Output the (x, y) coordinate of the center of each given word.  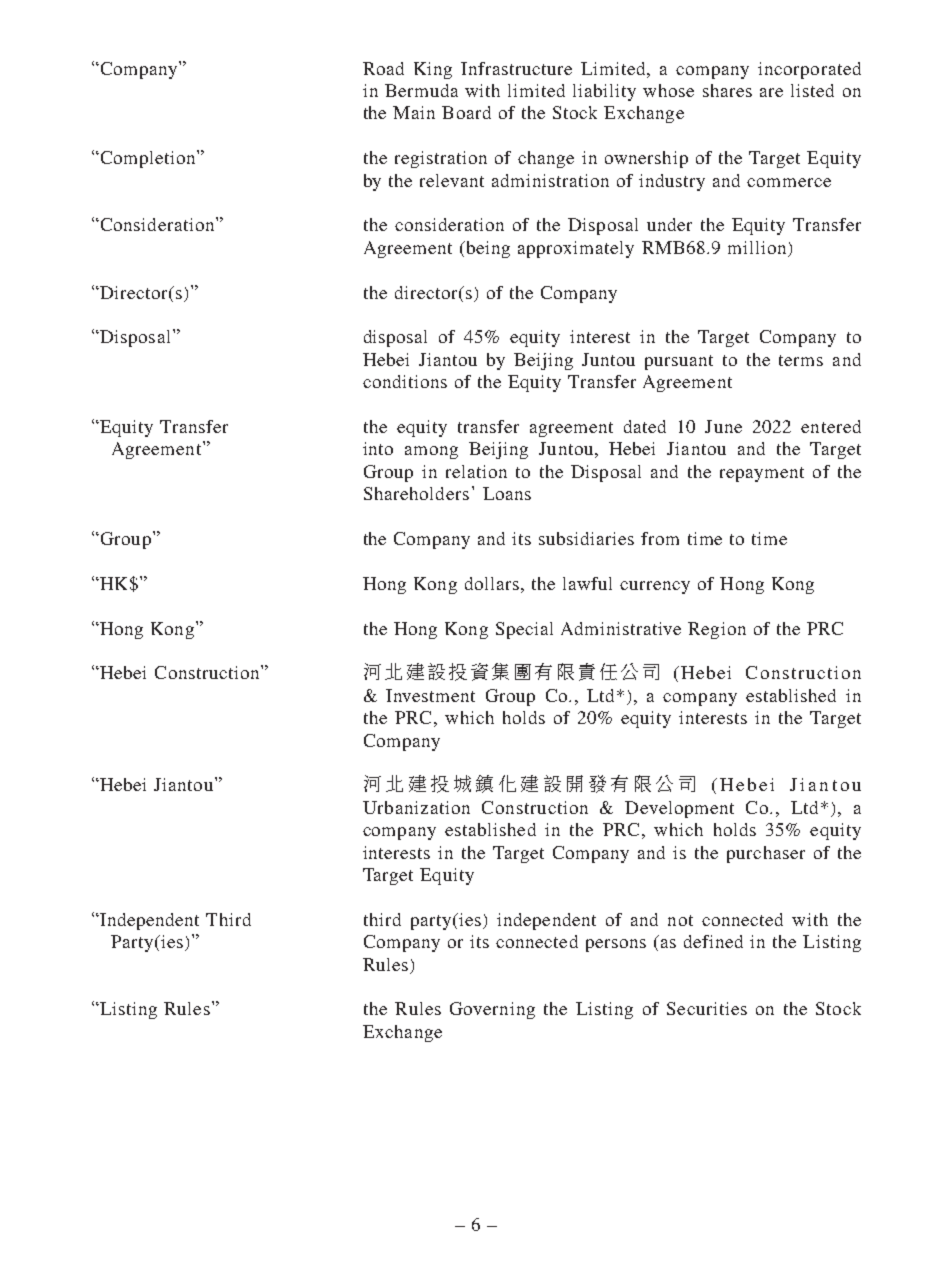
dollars (492, 583)
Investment (430, 695)
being (487, 249)
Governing (492, 1010)
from (660, 538)
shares (727, 90)
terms (801, 360)
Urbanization (416, 807)
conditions (405, 381)
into (378, 448)
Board (466, 112)
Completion (148, 159)
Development (679, 809)
